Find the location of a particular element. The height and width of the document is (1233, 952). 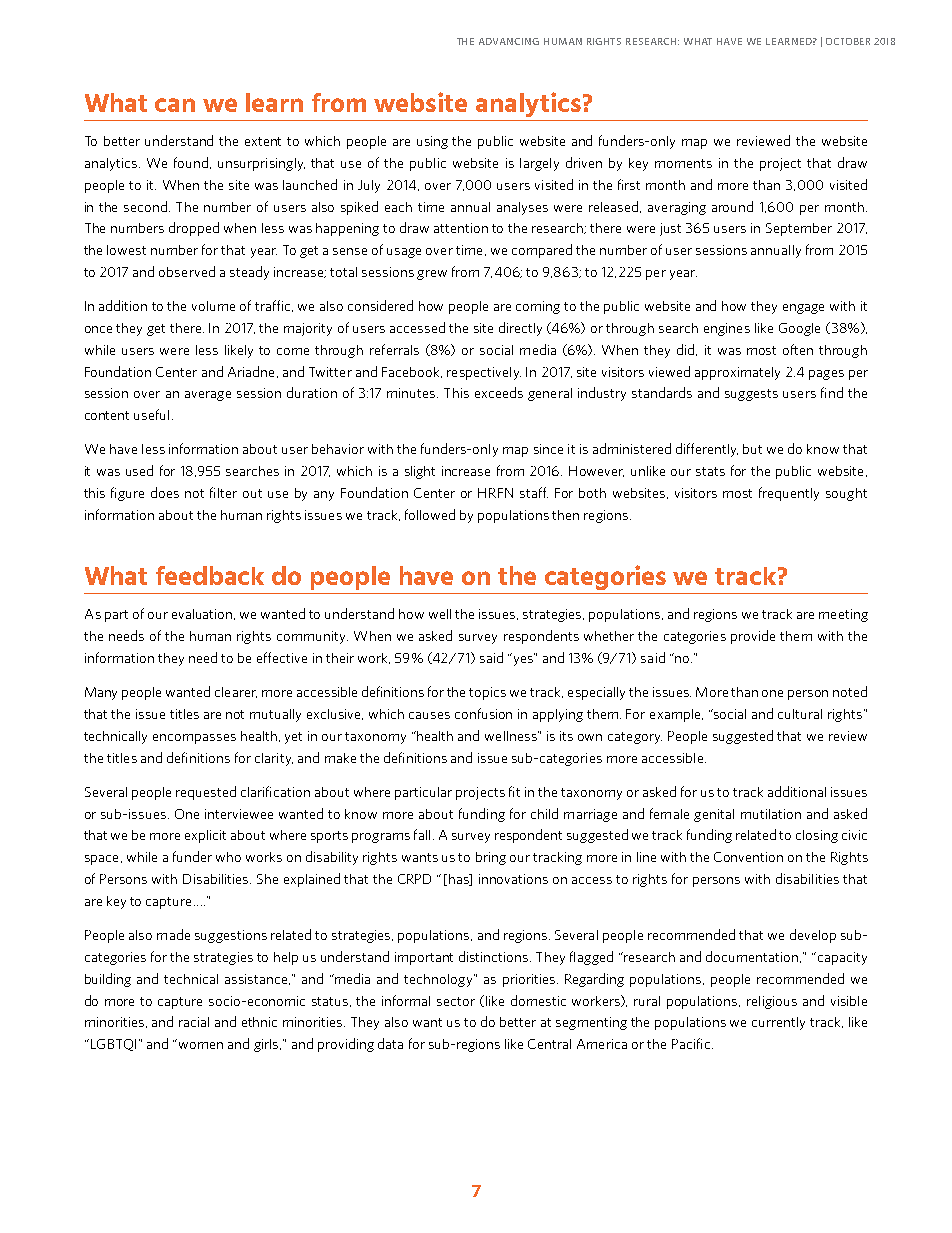

respectively is located at coordinates (484, 373).
